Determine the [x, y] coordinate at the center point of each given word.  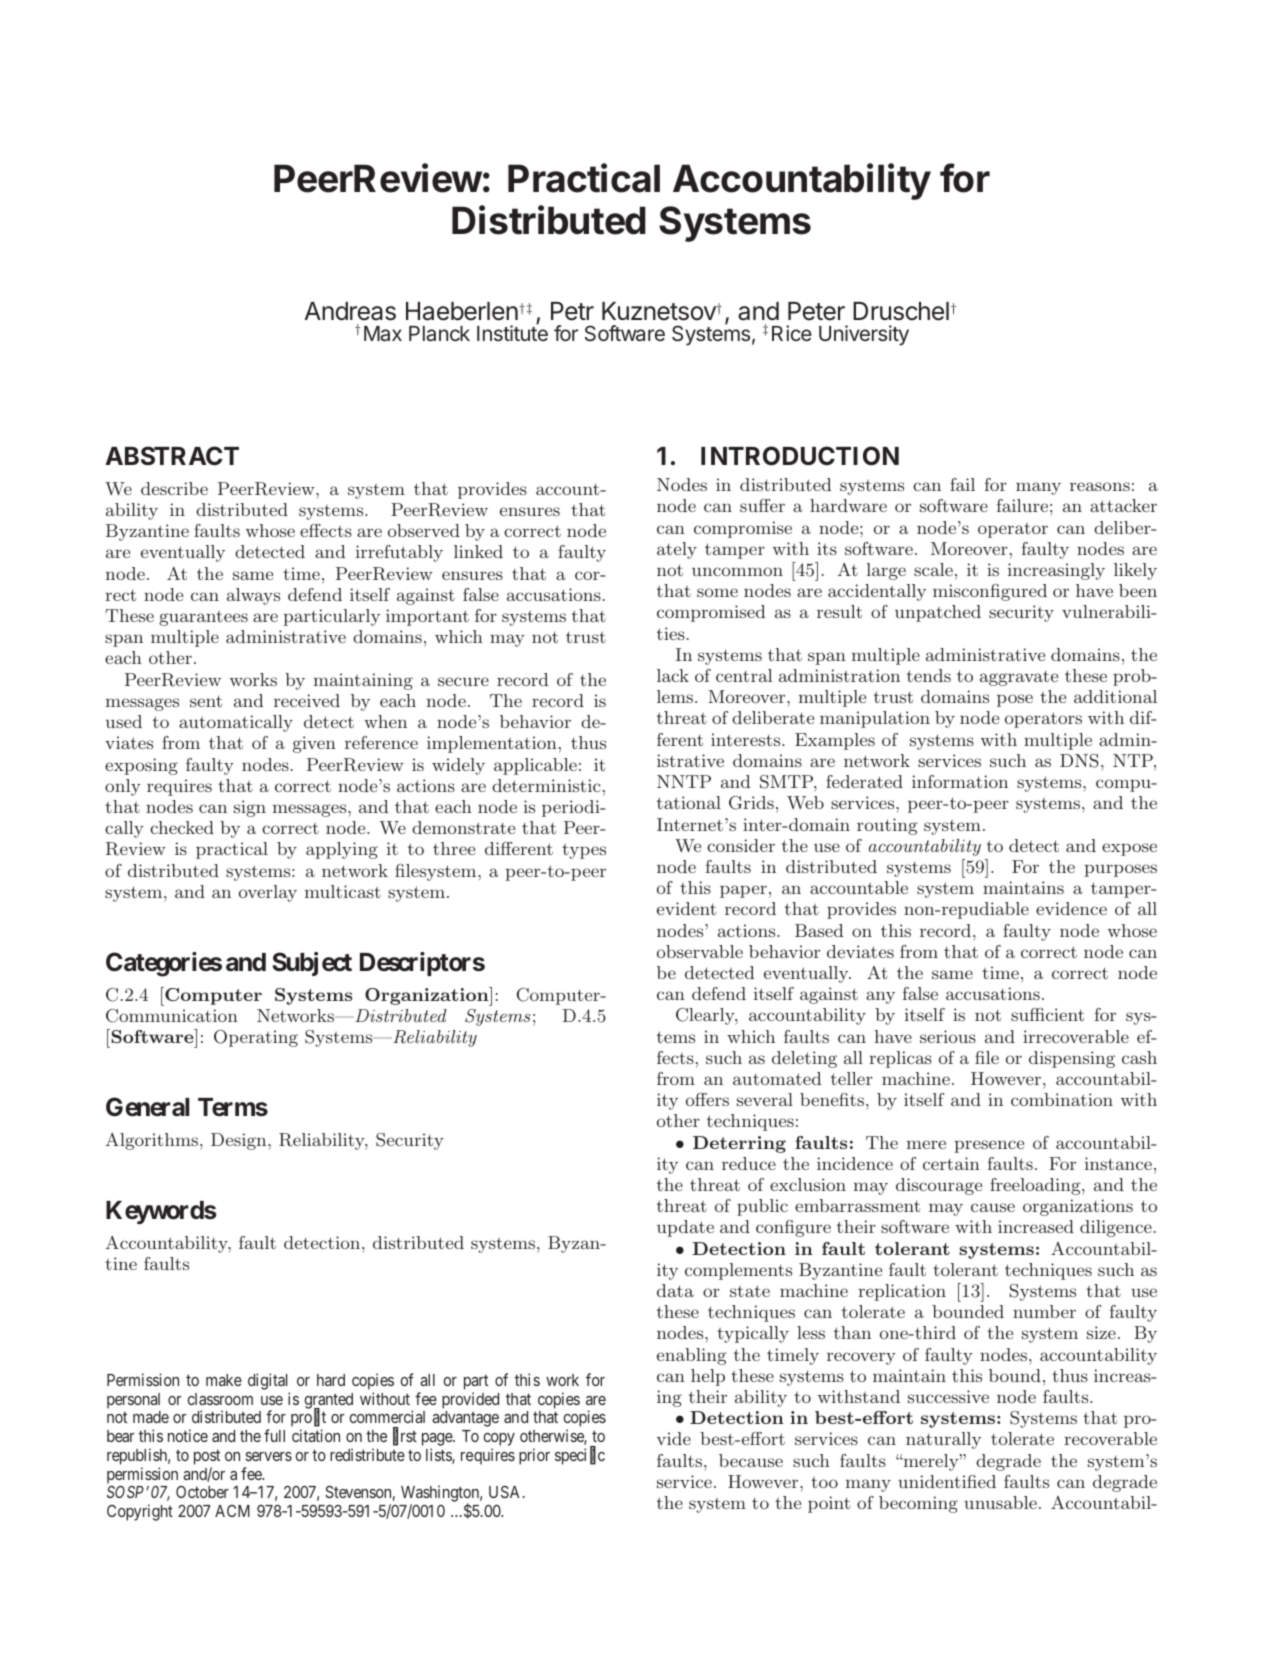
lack [673, 675]
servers [269, 1456]
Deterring [739, 1144]
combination [1062, 1099]
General [147, 1107]
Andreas [350, 311]
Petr [572, 311]
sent [206, 701]
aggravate [1019, 678]
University [864, 335]
